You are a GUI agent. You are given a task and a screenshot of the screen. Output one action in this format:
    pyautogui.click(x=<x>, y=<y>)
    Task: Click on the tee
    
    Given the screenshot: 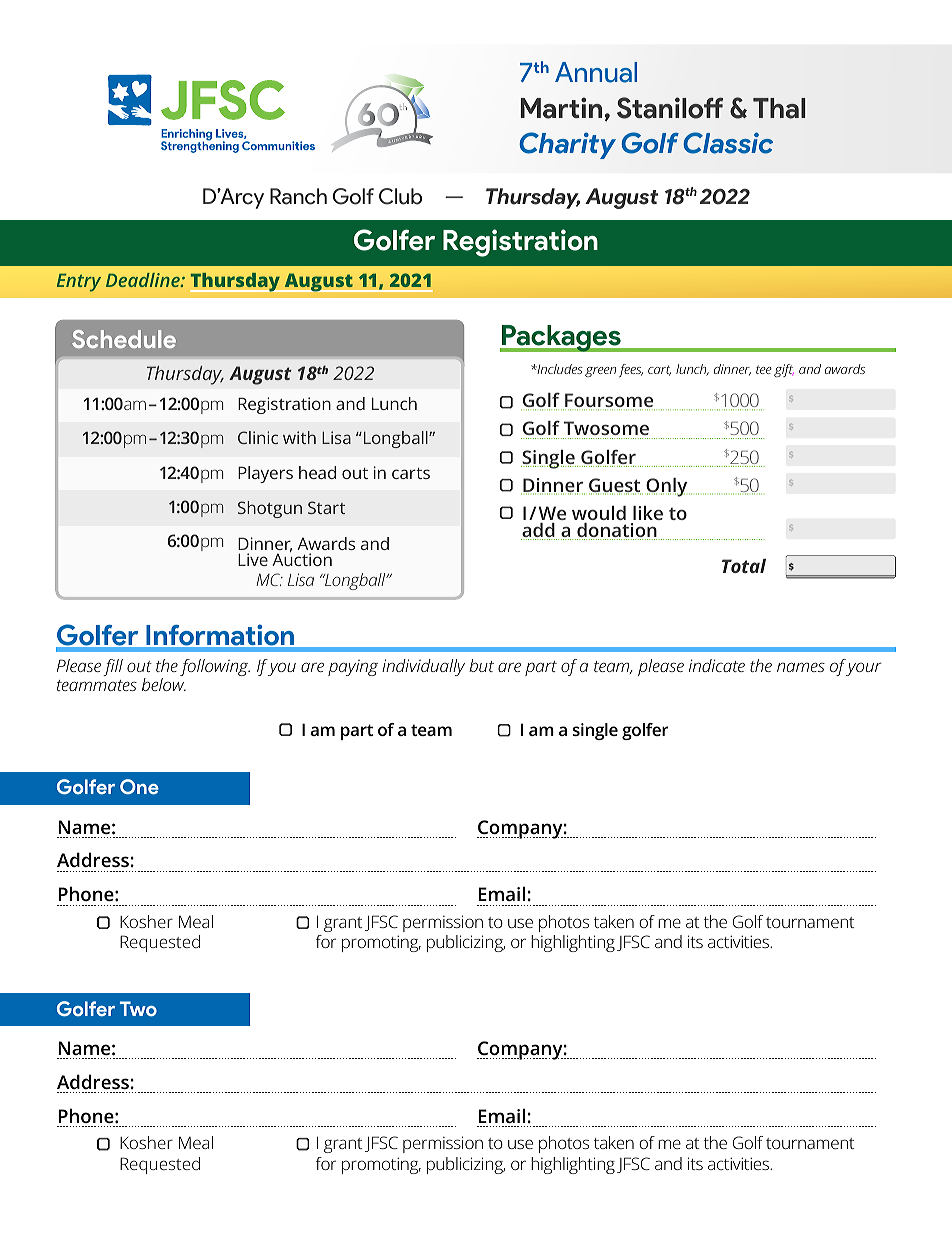 What is the action you would take?
    pyautogui.click(x=764, y=369)
